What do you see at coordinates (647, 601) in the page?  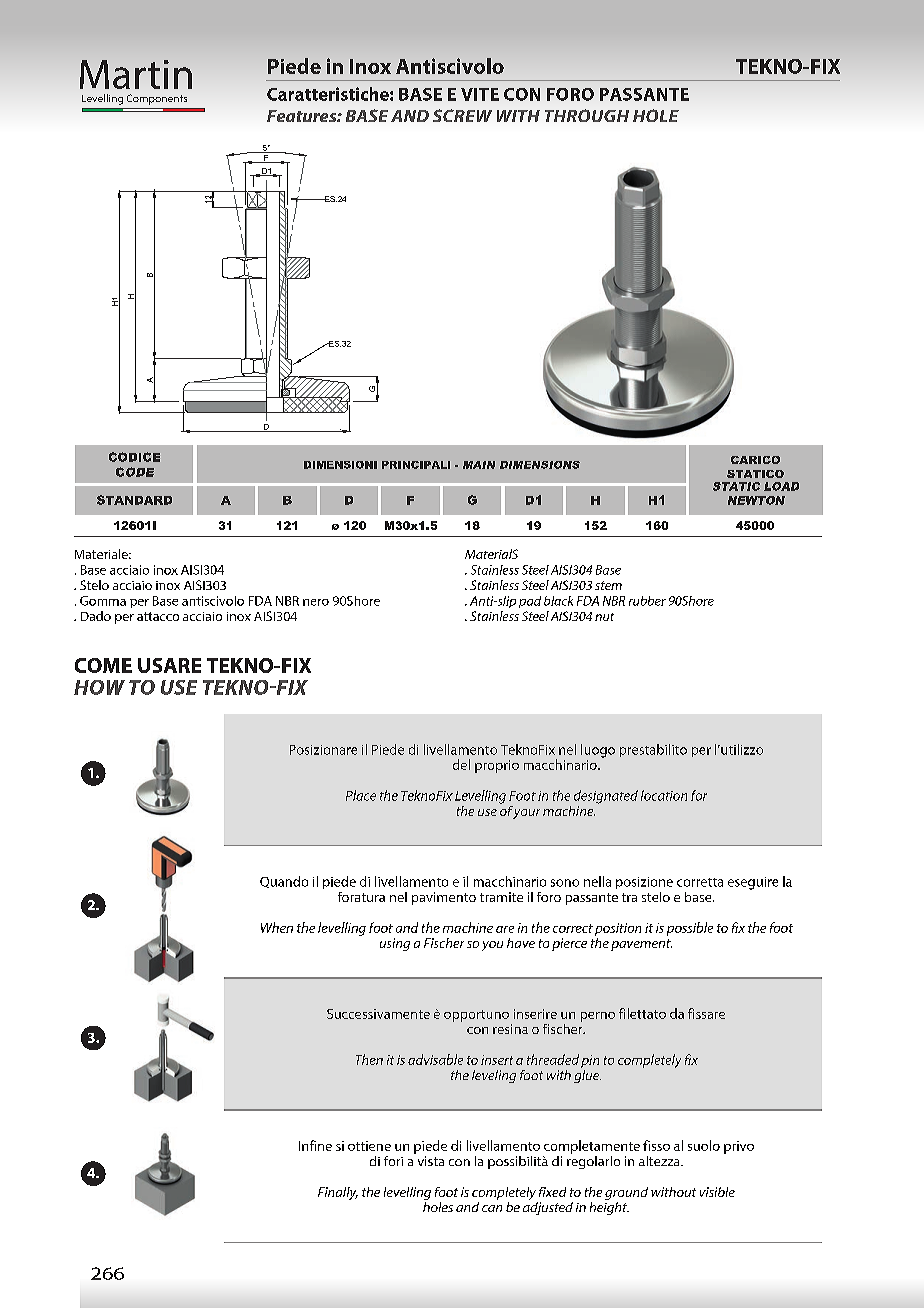 I see `rubber` at bounding box center [647, 601].
